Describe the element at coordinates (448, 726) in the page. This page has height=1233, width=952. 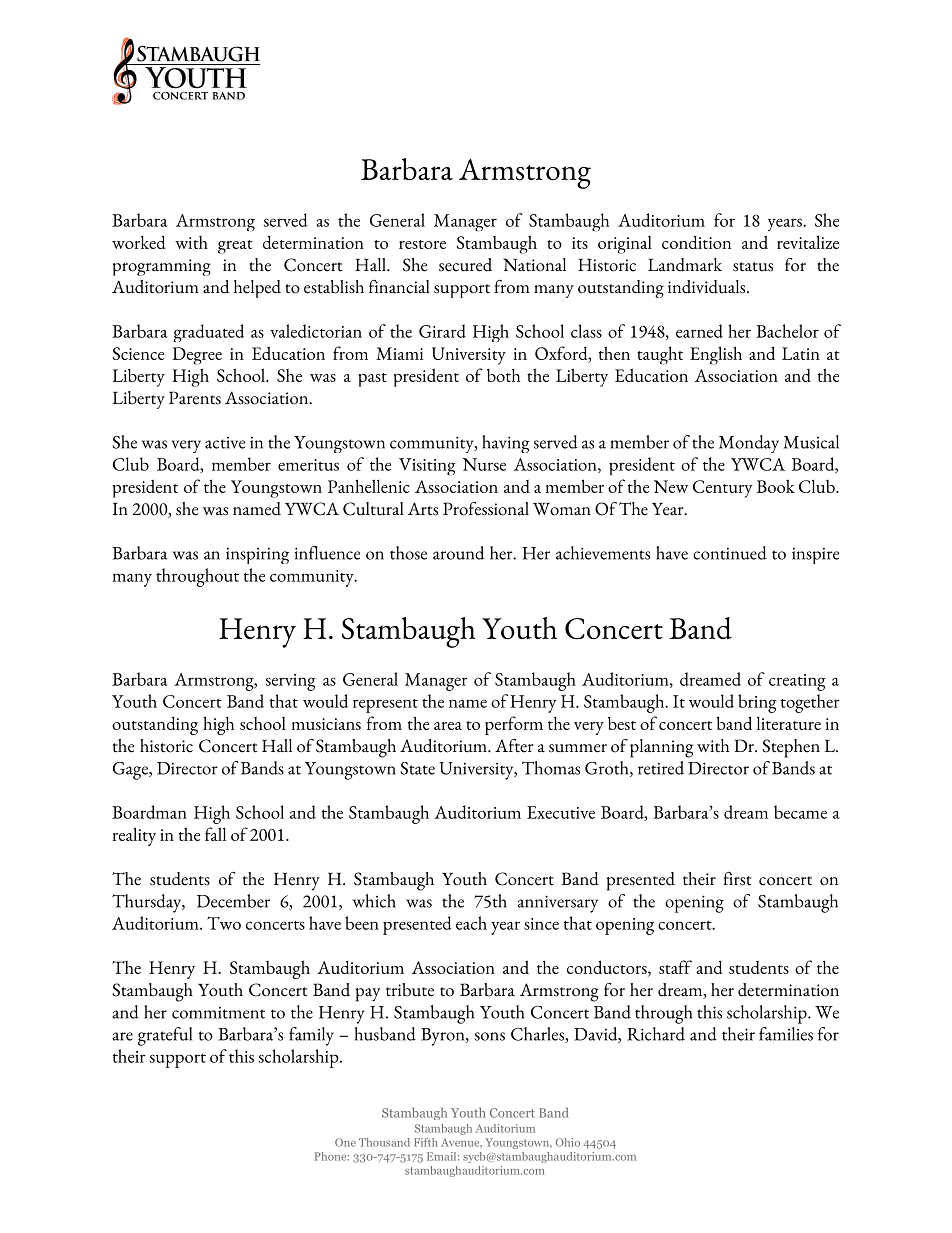
I see `area` at that location.
